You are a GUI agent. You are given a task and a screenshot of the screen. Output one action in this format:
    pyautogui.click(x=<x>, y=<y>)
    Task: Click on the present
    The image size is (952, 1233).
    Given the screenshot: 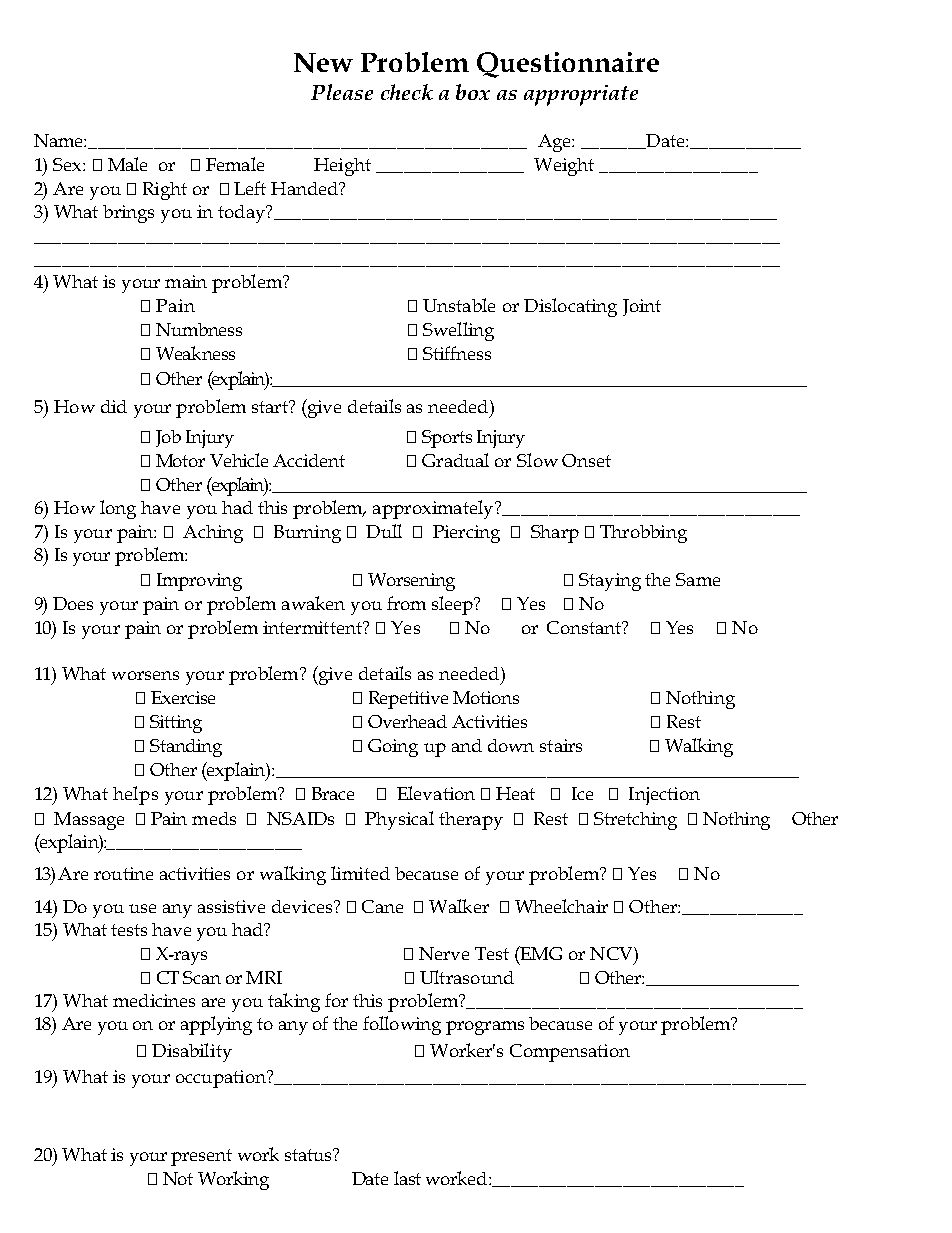 What is the action you would take?
    pyautogui.click(x=201, y=1157)
